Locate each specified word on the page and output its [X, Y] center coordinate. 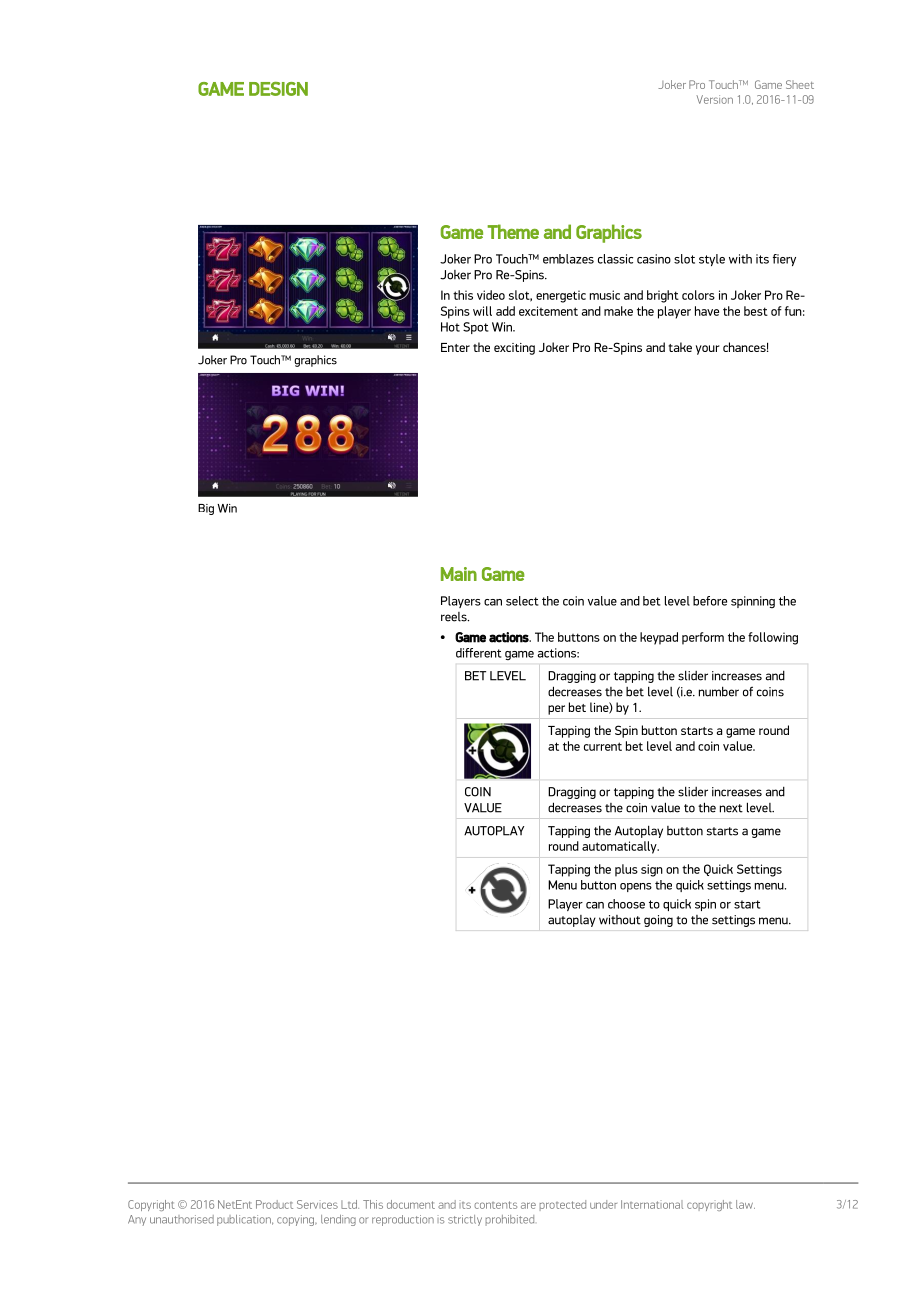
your [708, 350]
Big [206, 509]
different [479, 653]
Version [714, 99]
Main [459, 574]
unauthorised [182, 1219]
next [731, 808]
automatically [620, 847]
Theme [513, 231]
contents [495, 1205]
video [491, 295]
